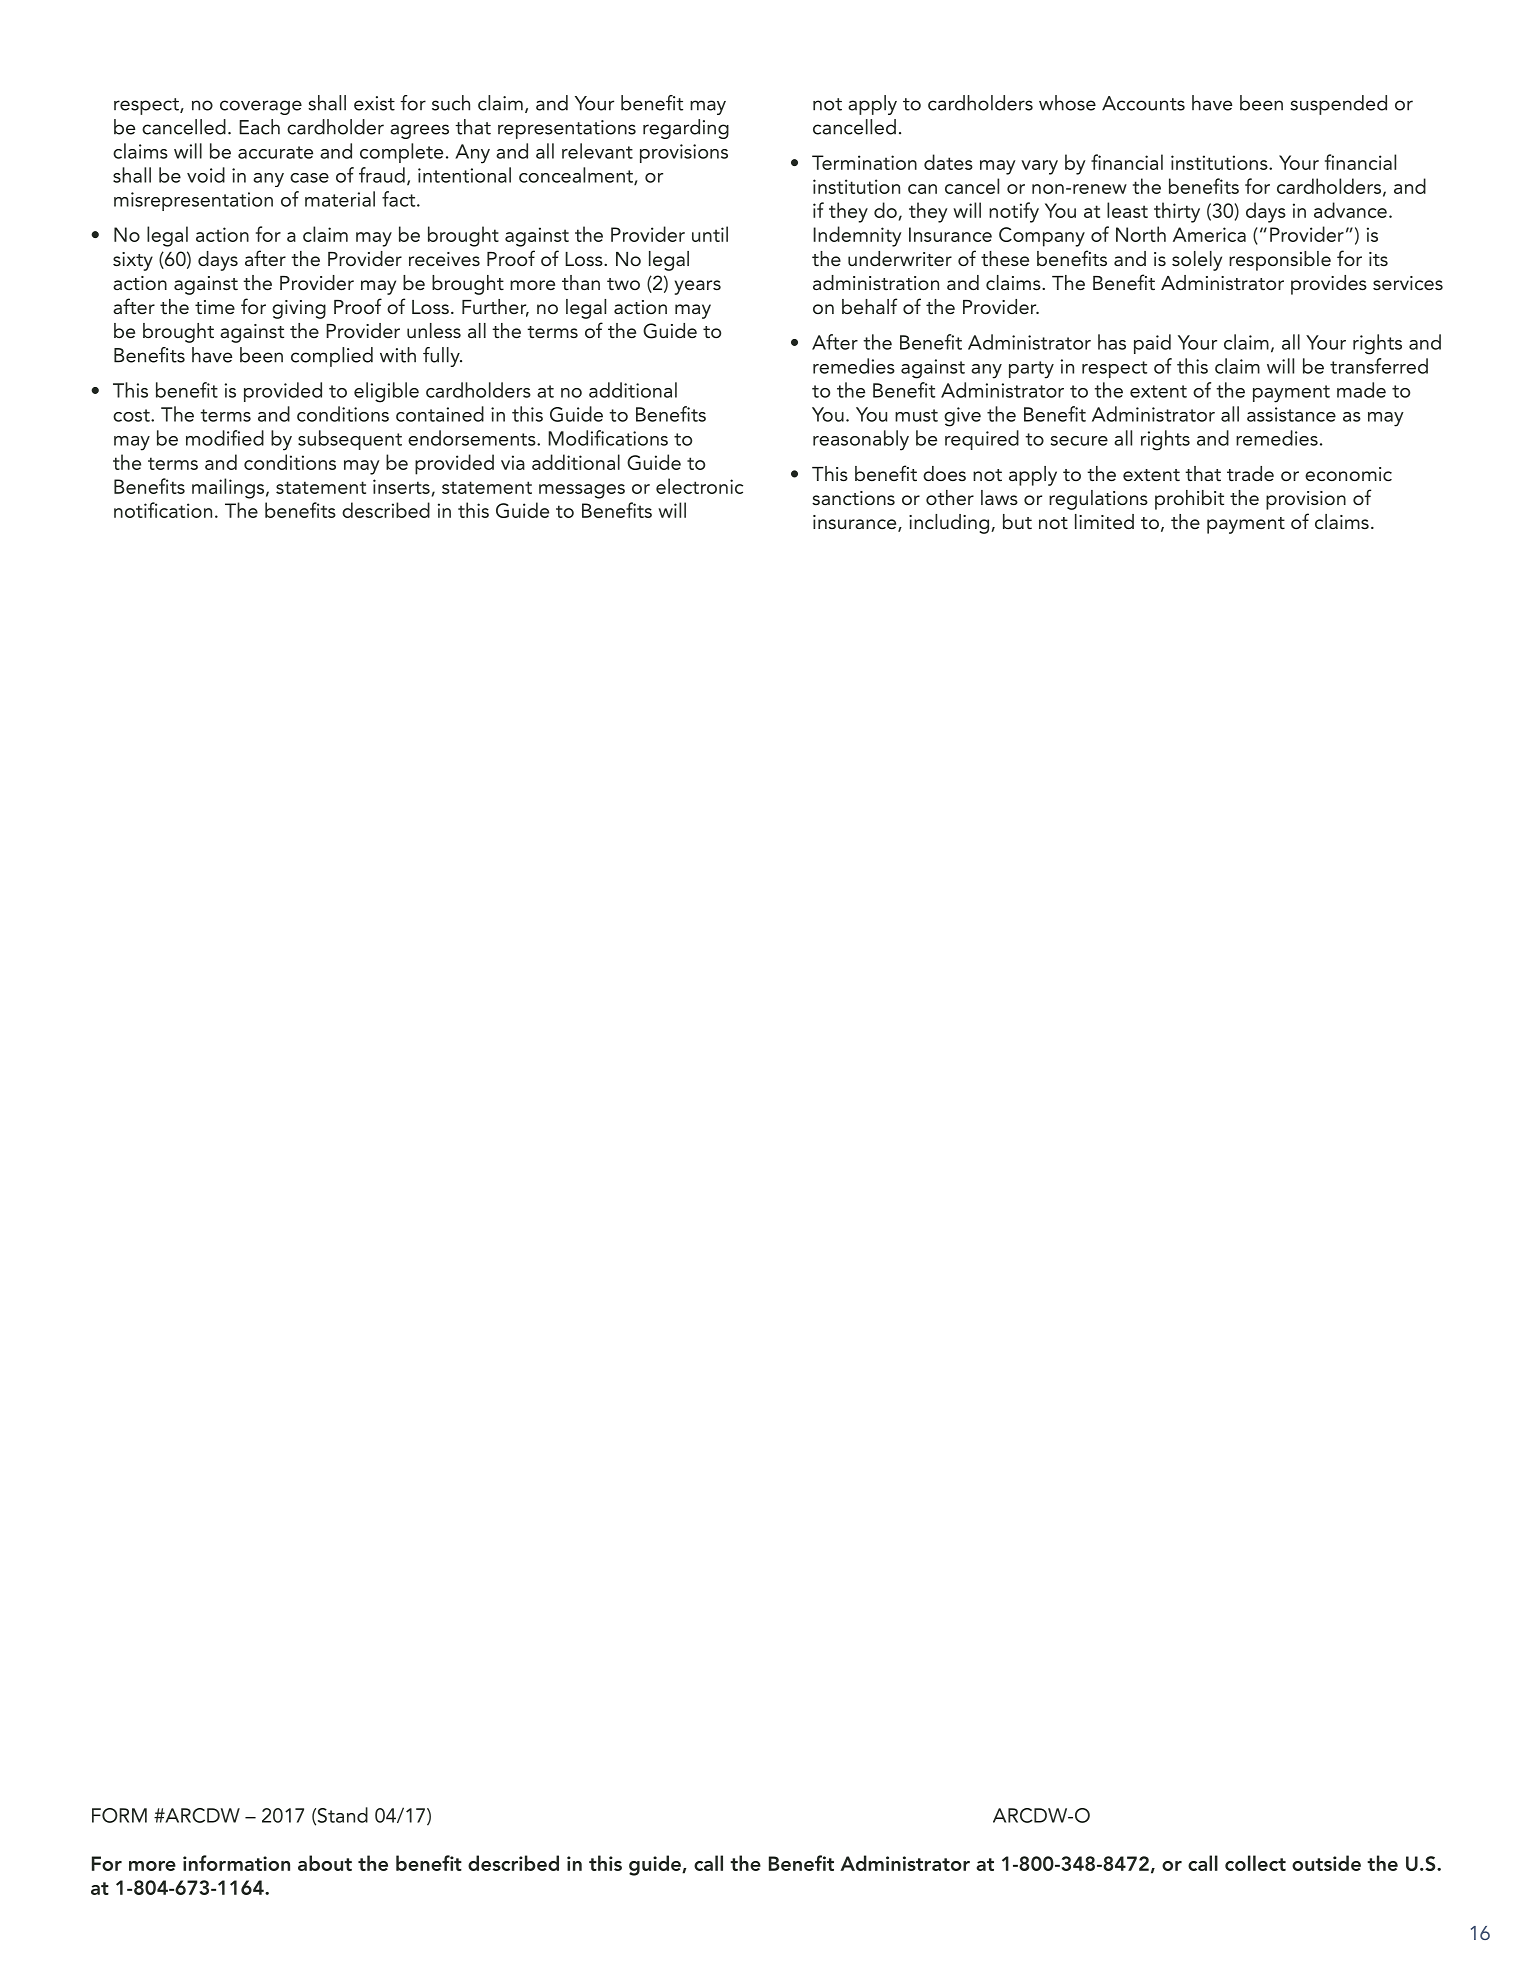 This page has height=1985, width=1534. What do you see at coordinates (163, 510) in the page?
I see `notification` at bounding box center [163, 510].
